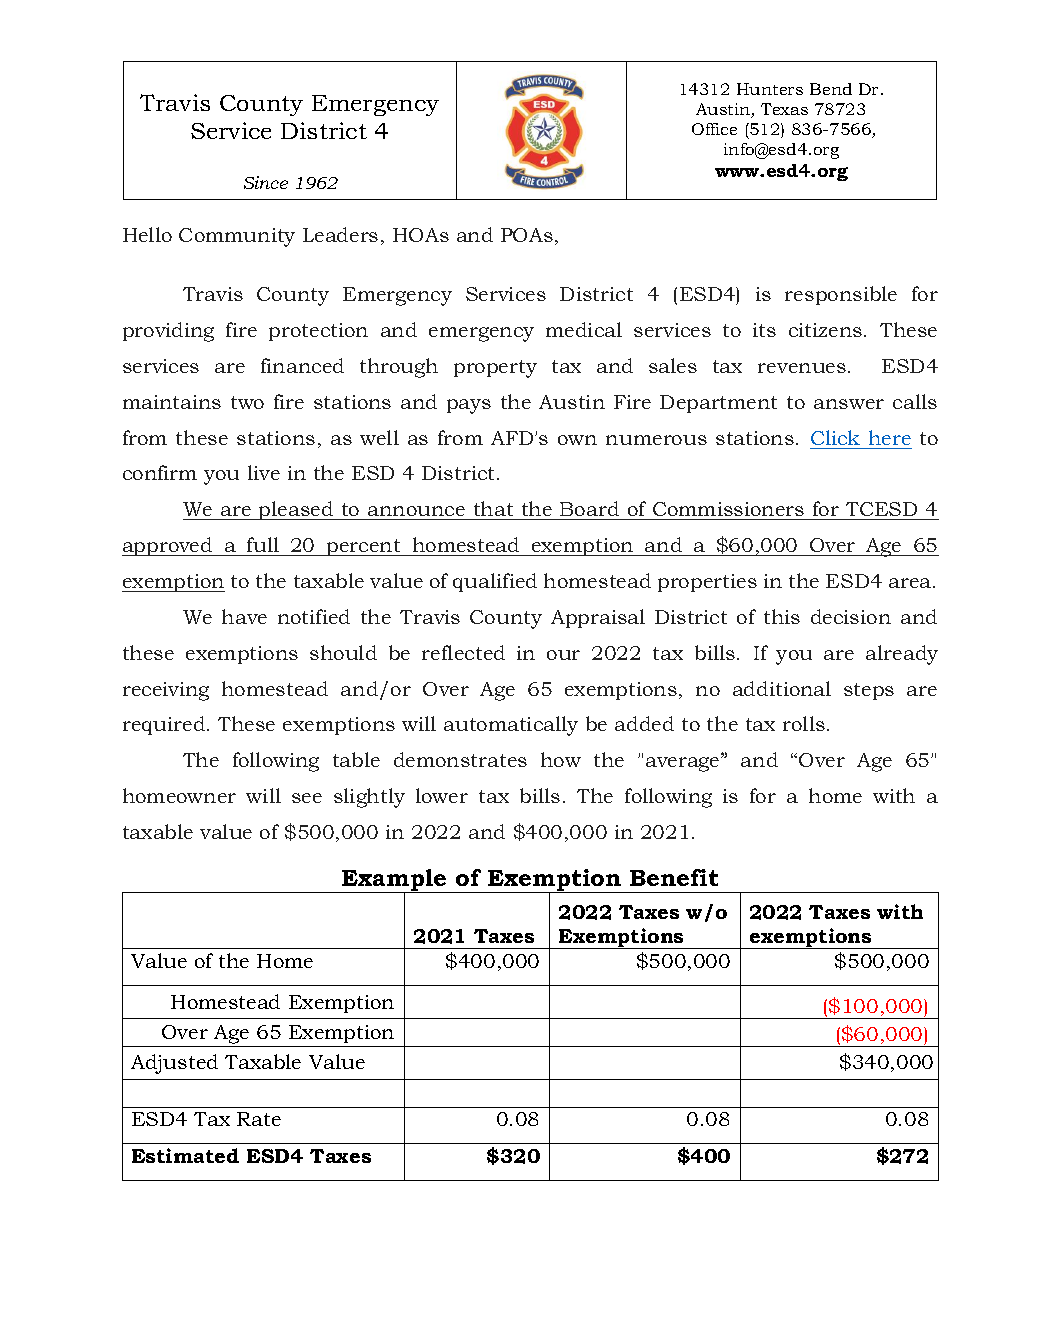  I want to click on decision, so click(851, 616).
